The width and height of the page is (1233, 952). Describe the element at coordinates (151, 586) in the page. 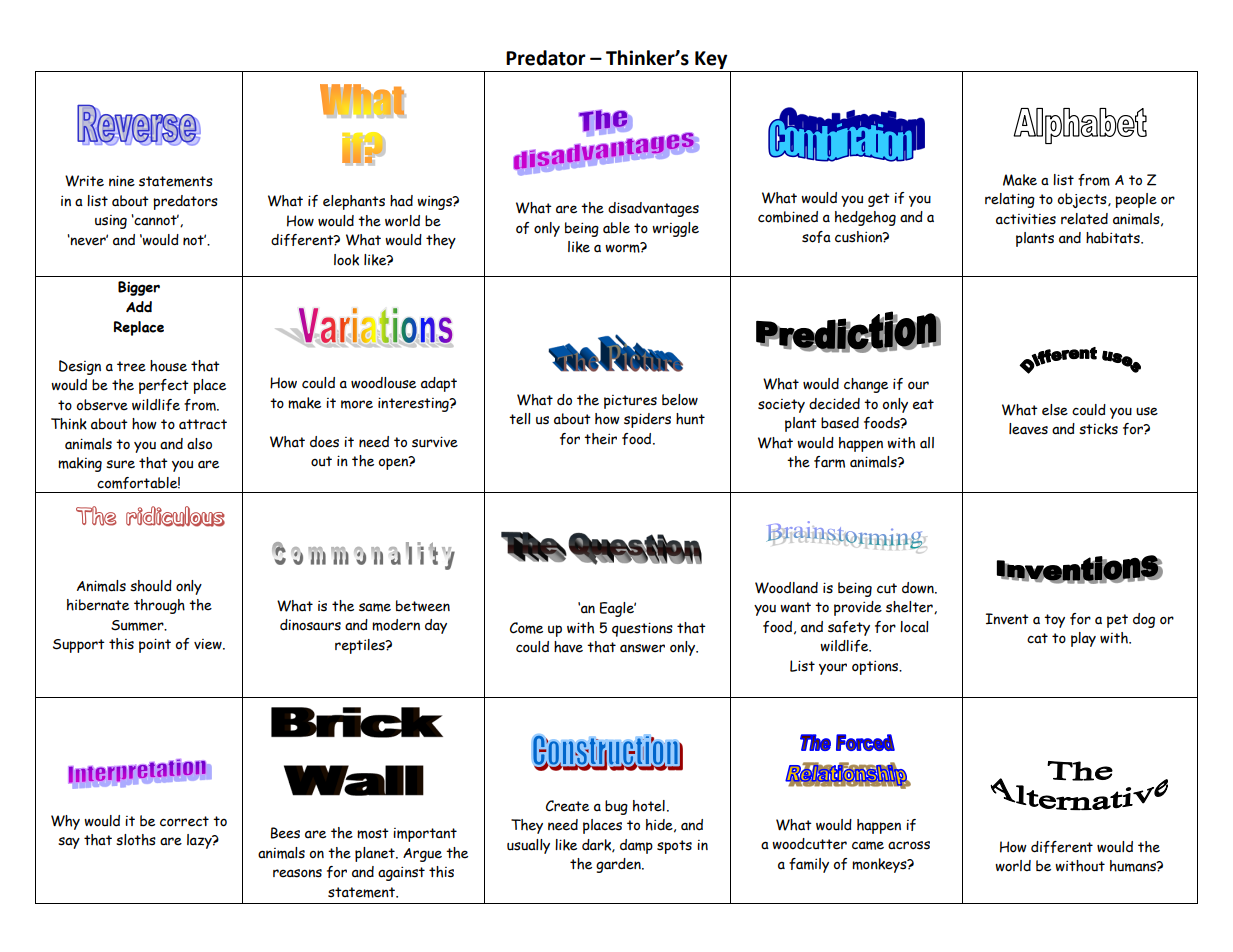

I see `should` at that location.
